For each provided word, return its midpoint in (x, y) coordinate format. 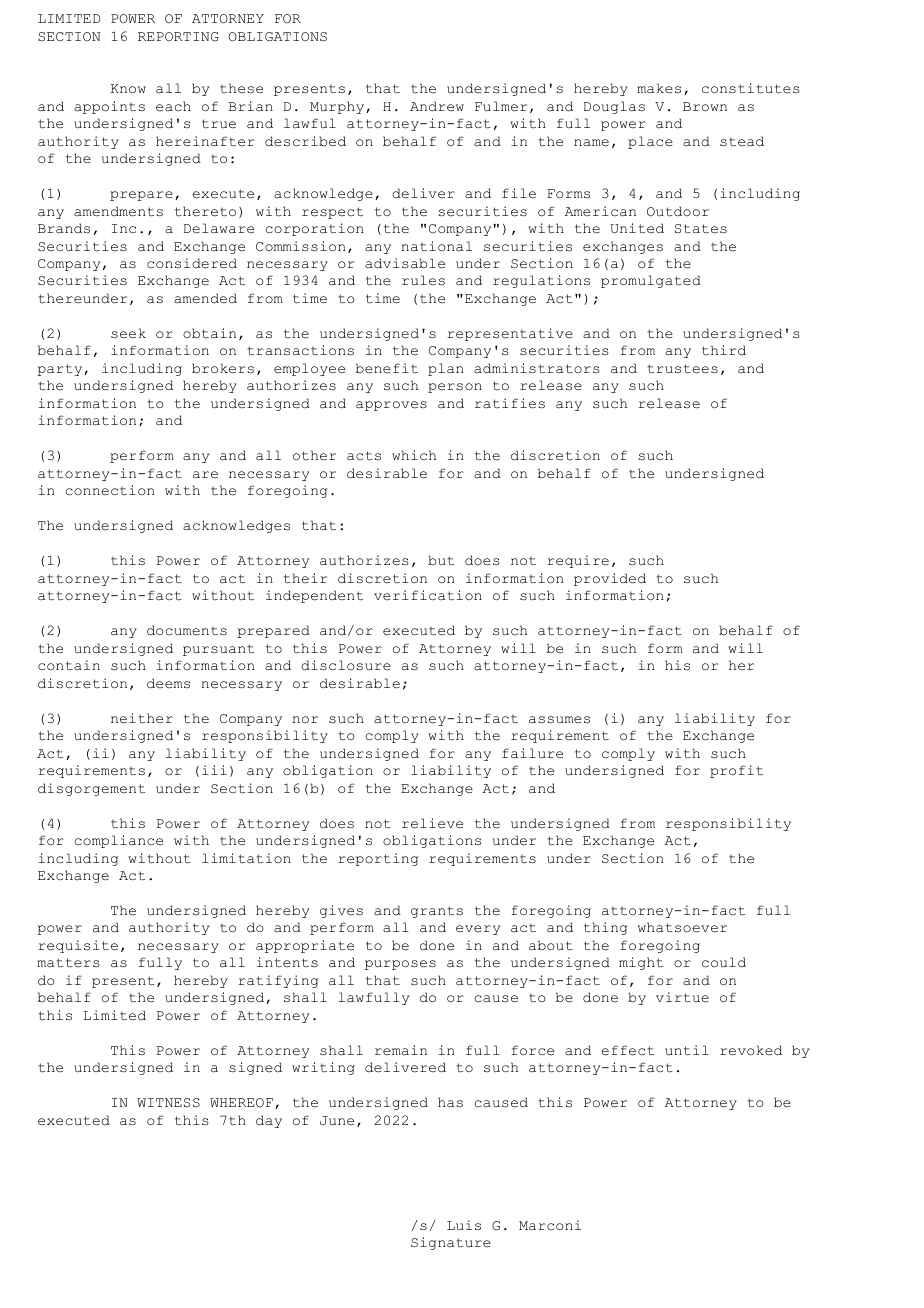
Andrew (437, 106)
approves (391, 406)
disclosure (346, 665)
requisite (78, 946)
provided (610, 579)
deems (168, 683)
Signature (451, 1243)
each (173, 106)
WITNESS (168, 1103)
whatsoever (682, 927)
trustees (682, 369)
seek (128, 333)
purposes (400, 965)
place (650, 142)
